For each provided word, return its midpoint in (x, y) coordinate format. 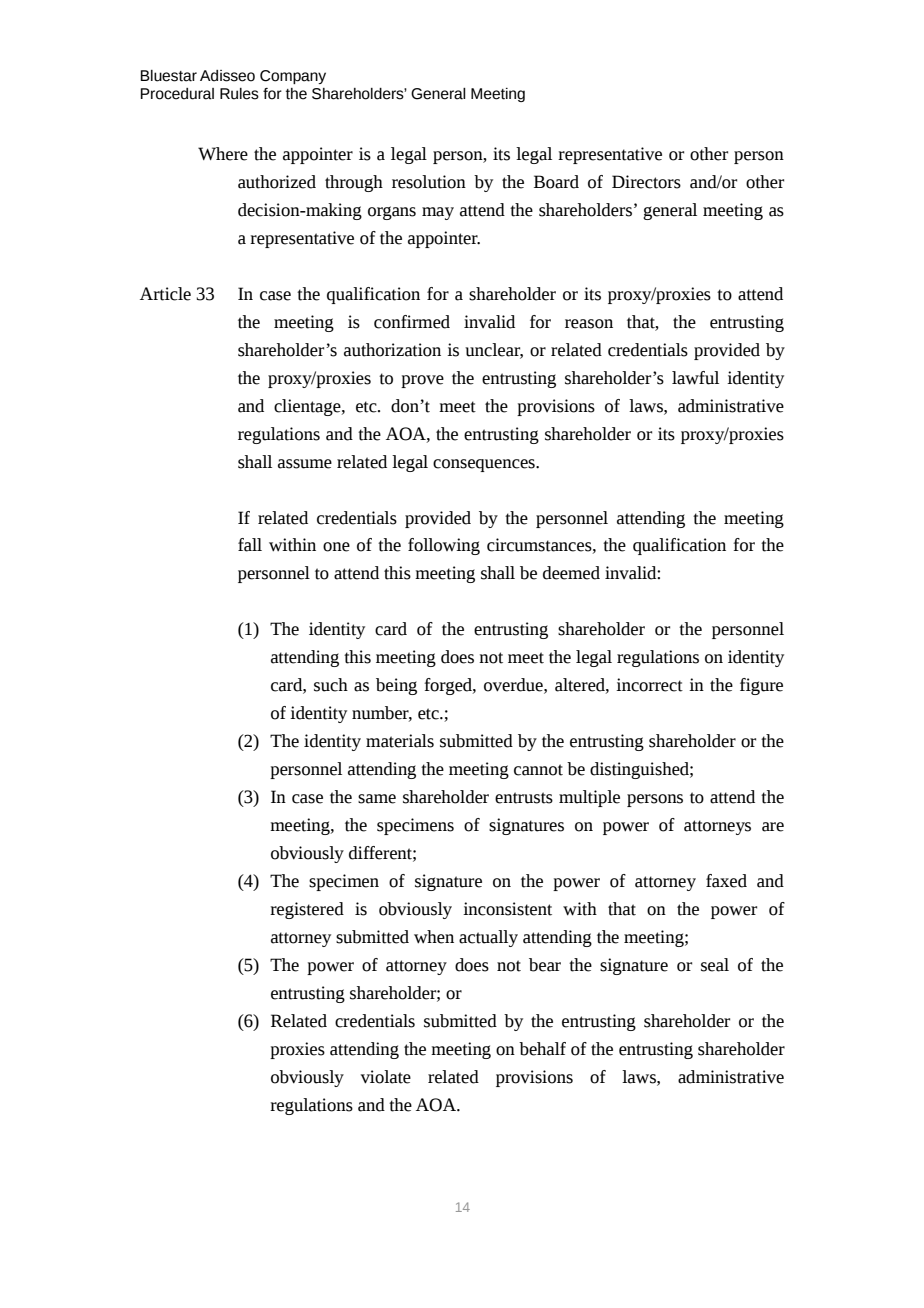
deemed (571, 573)
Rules (239, 94)
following (444, 546)
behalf (542, 1049)
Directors (646, 182)
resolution (429, 182)
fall (250, 545)
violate (386, 1077)
